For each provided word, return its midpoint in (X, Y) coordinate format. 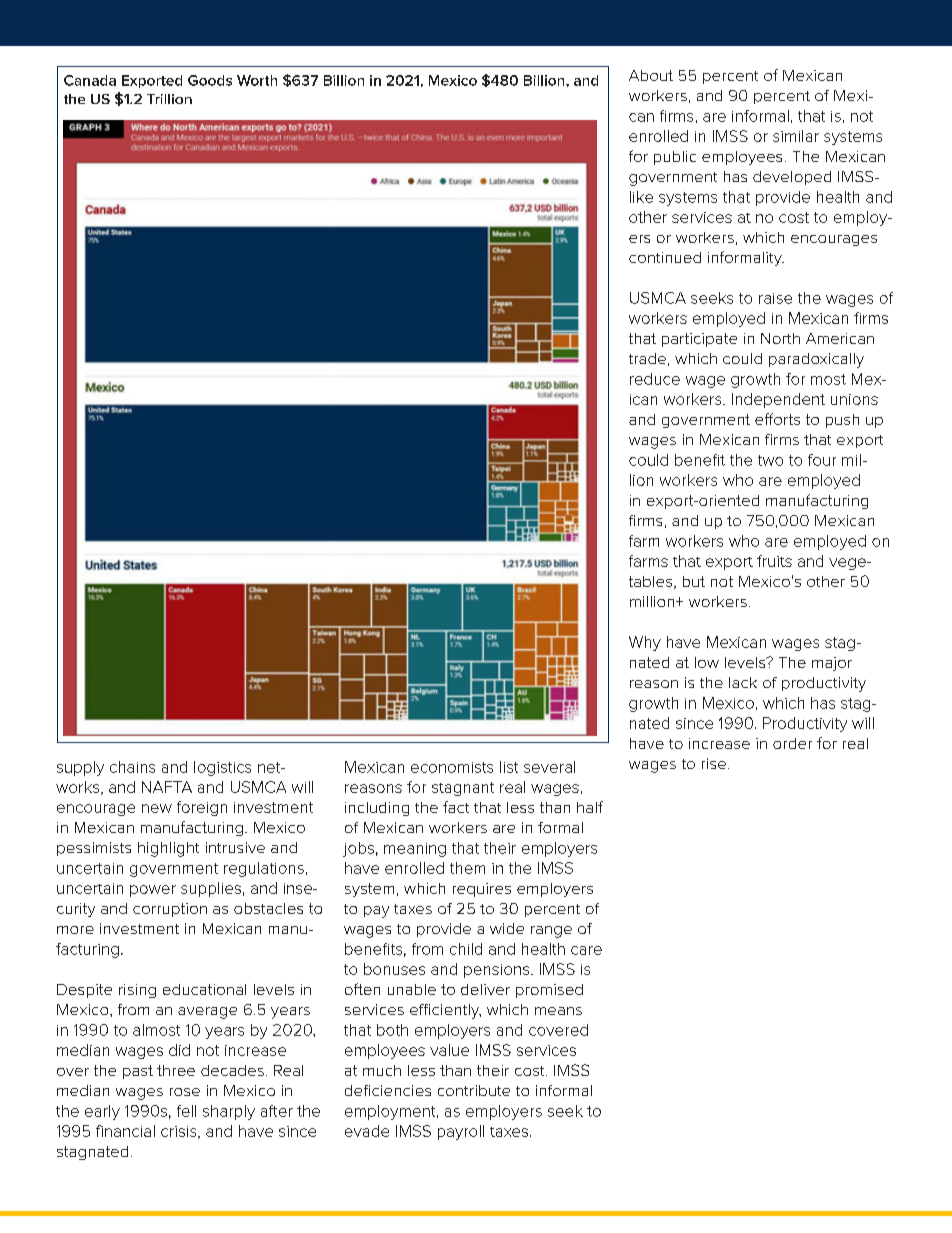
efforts (777, 419)
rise (715, 763)
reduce (655, 379)
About (651, 75)
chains (132, 767)
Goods (210, 80)
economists (452, 767)
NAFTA (167, 787)
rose (185, 1092)
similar (796, 136)
